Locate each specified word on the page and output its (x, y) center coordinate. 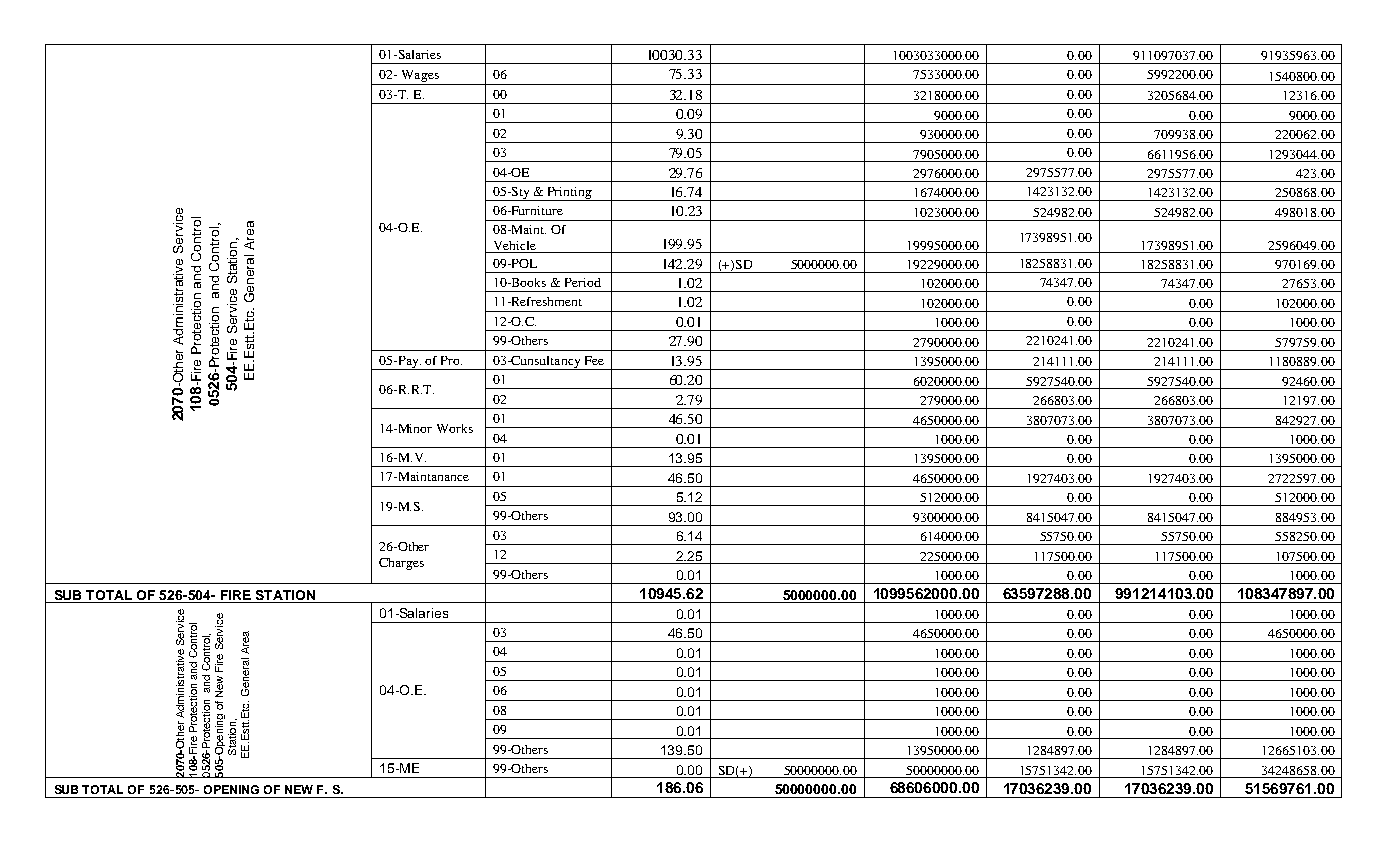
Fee (594, 360)
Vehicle (515, 245)
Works (455, 428)
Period (583, 282)
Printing (569, 194)
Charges (401, 564)
